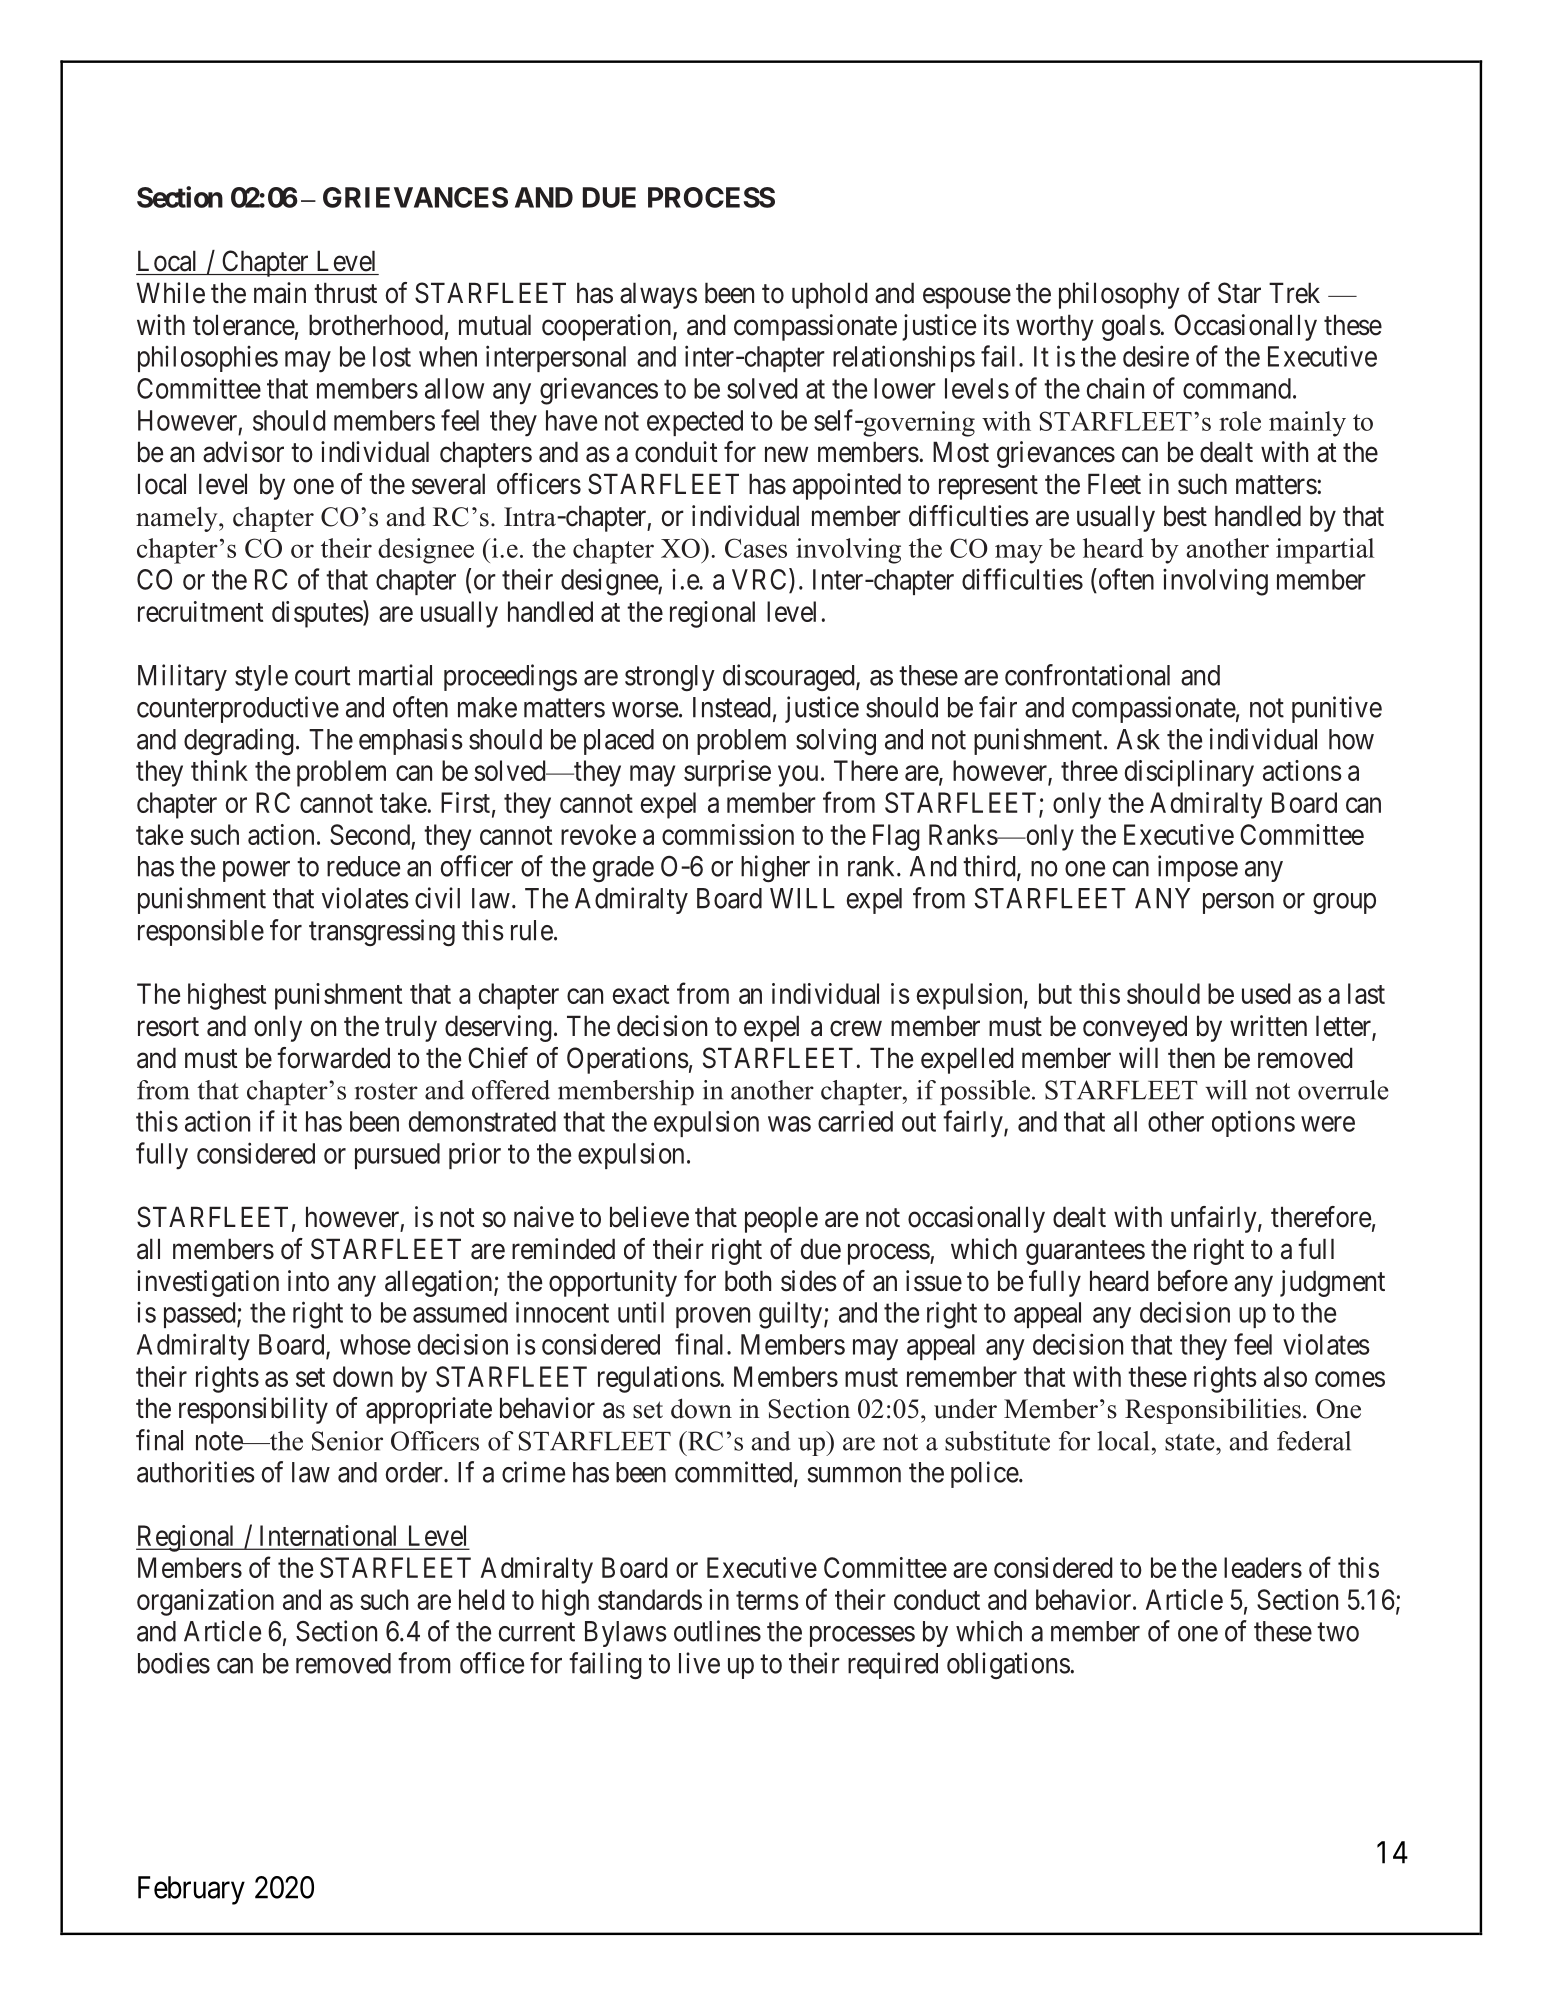  What do you see at coordinates (1156, 356) in the screenshot?
I see `desire` at bounding box center [1156, 356].
